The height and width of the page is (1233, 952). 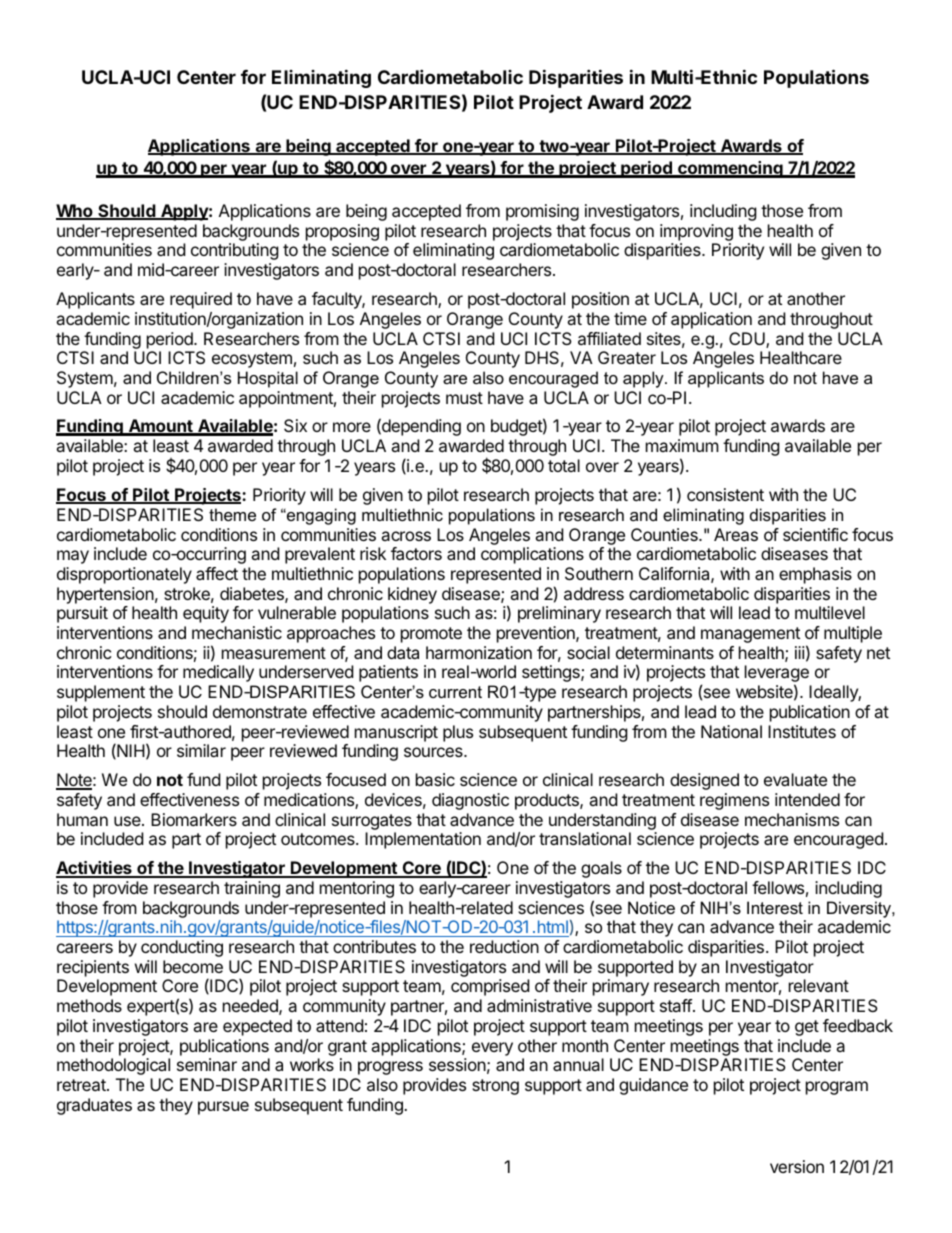 I want to click on Who, so click(x=75, y=212).
